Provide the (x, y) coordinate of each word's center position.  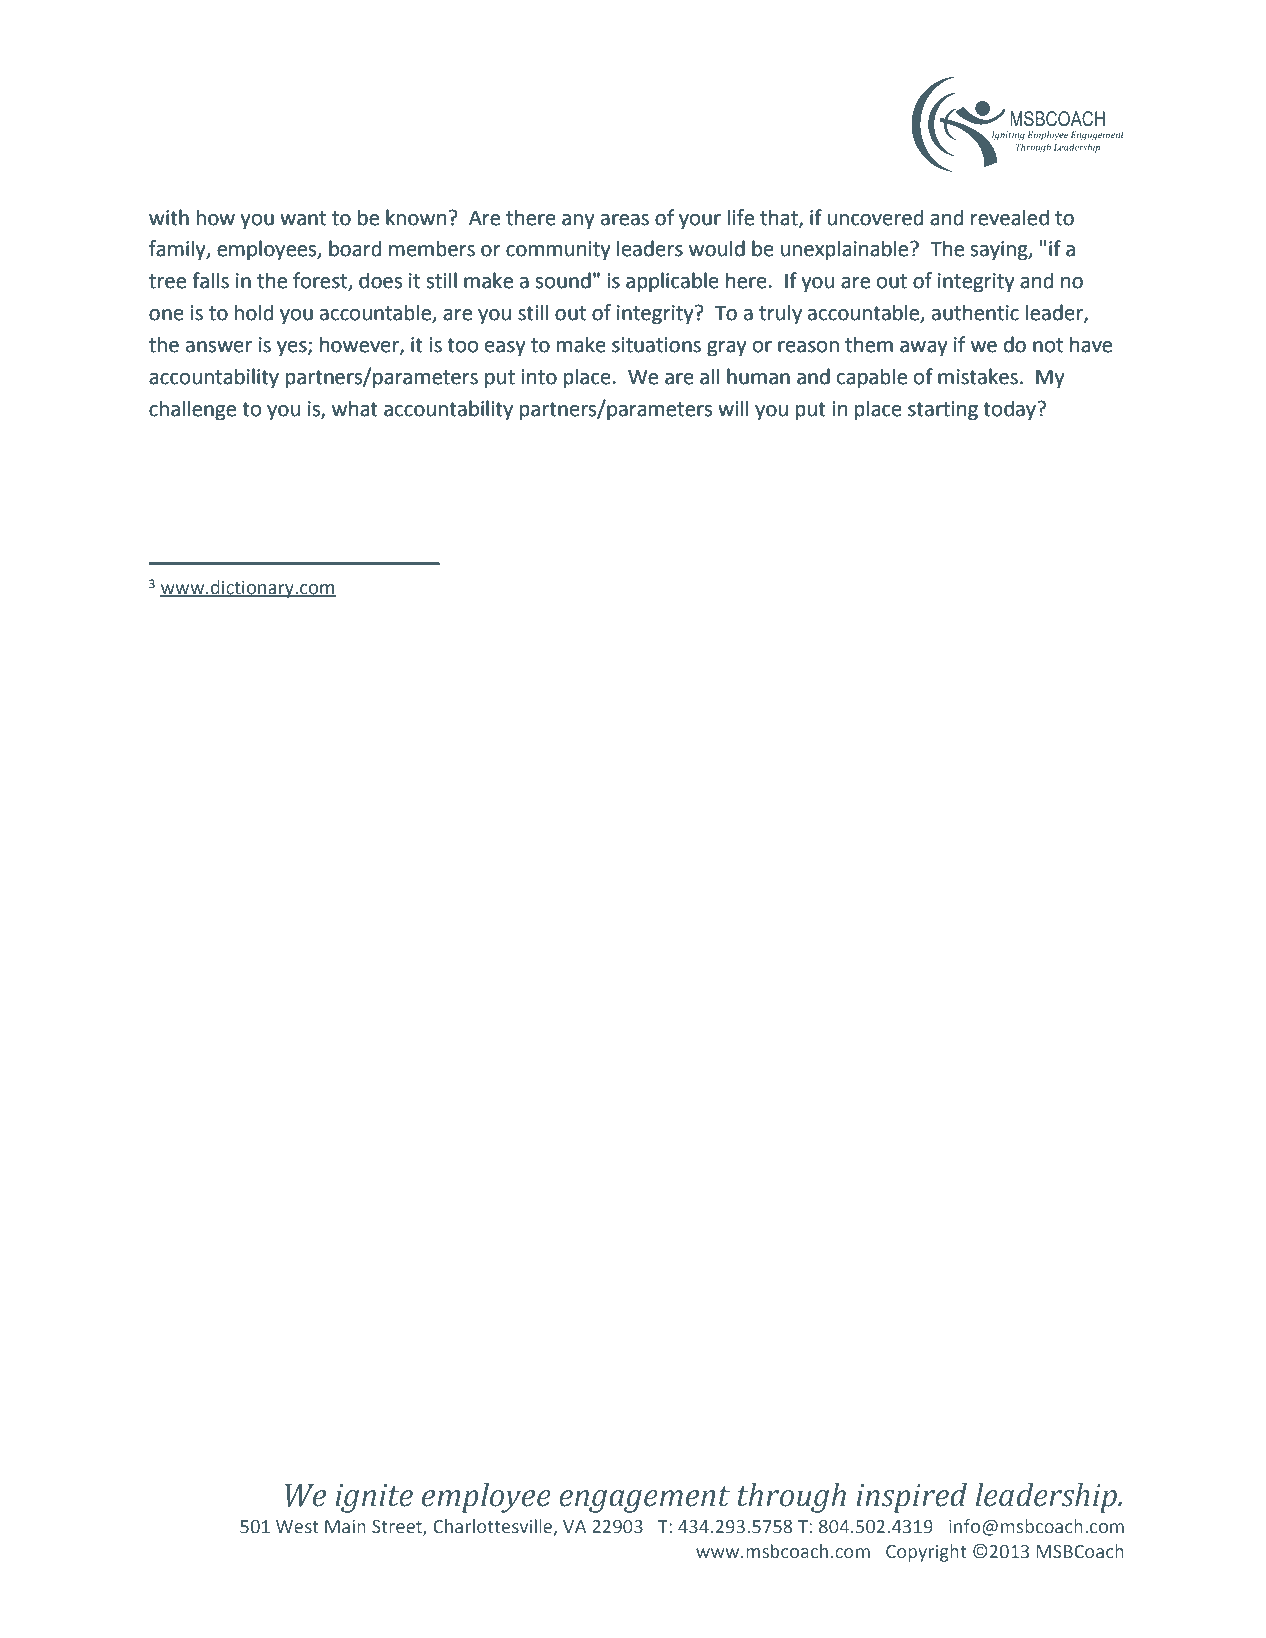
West (297, 1527)
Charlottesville (494, 1527)
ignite (374, 1498)
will (733, 408)
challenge (192, 410)
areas (625, 220)
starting (943, 411)
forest (321, 281)
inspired (911, 1498)
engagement (644, 1499)
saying (1000, 251)
